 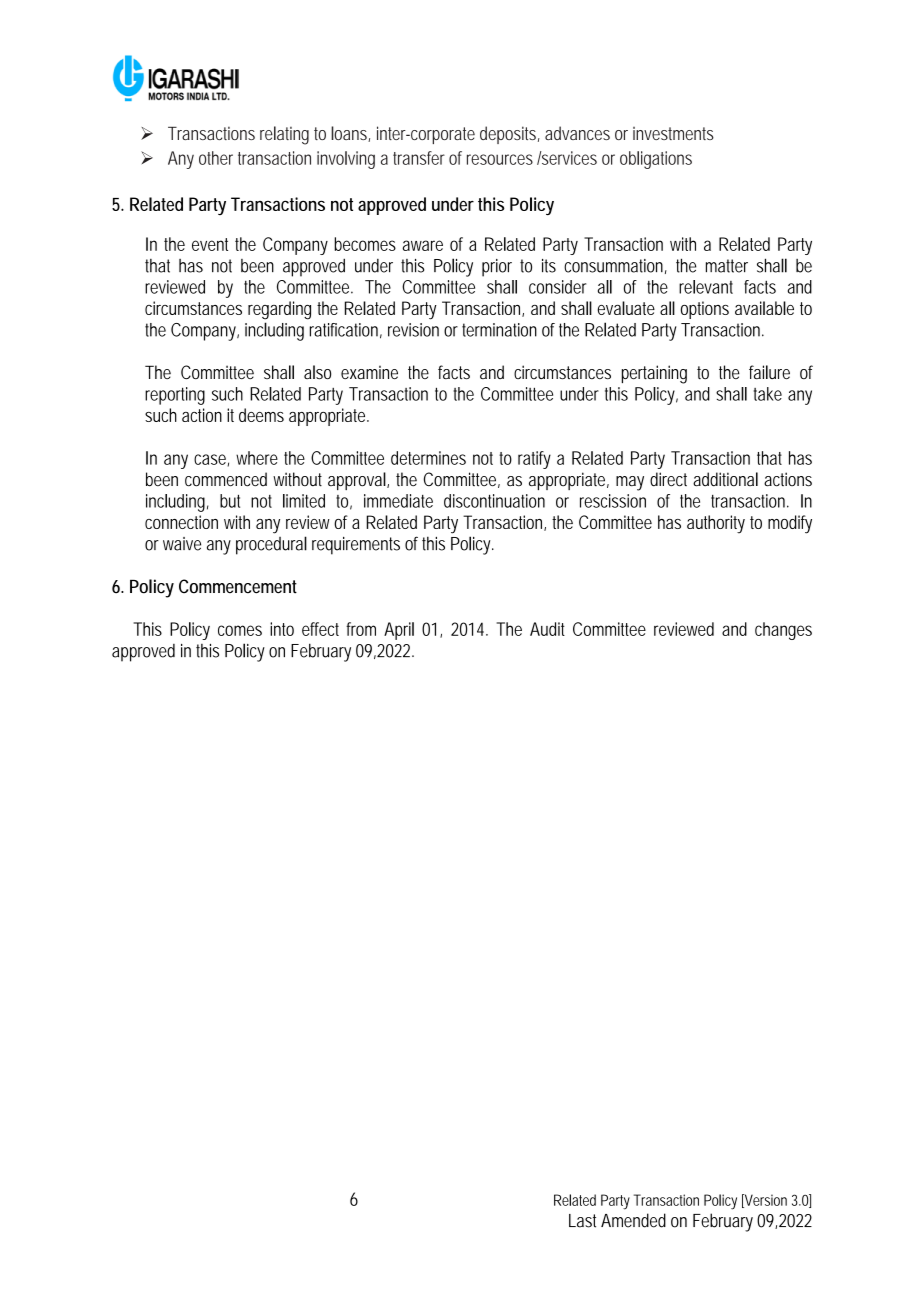 What do you see at coordinates (216, 158) in the image?
I see `other` at bounding box center [216, 158].
